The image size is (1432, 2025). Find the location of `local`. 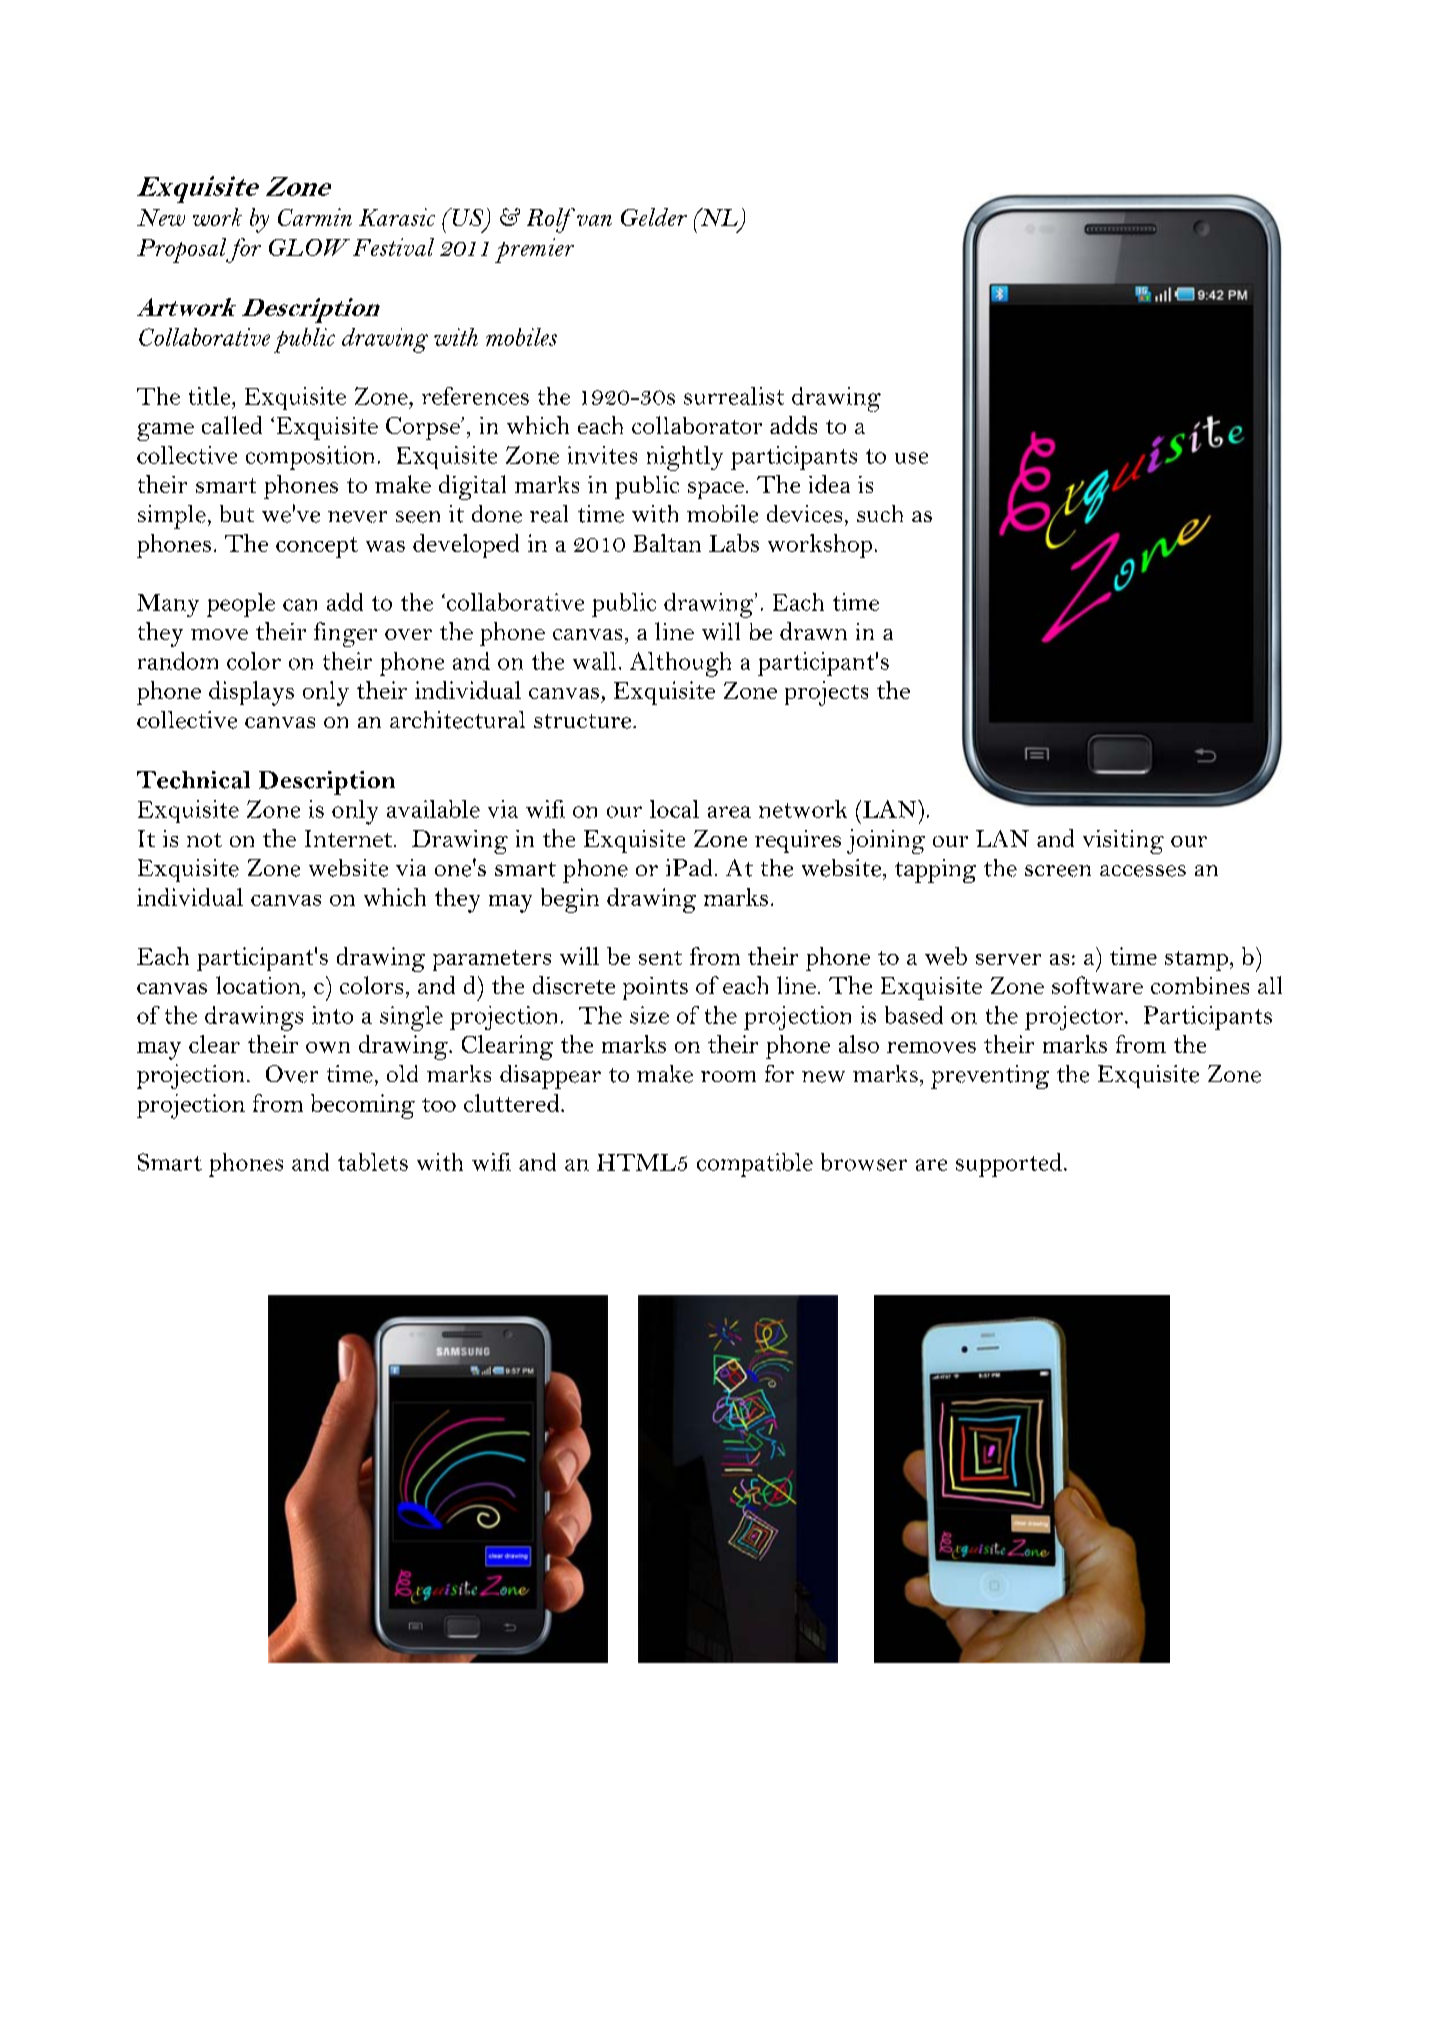

local is located at coordinates (674, 809).
